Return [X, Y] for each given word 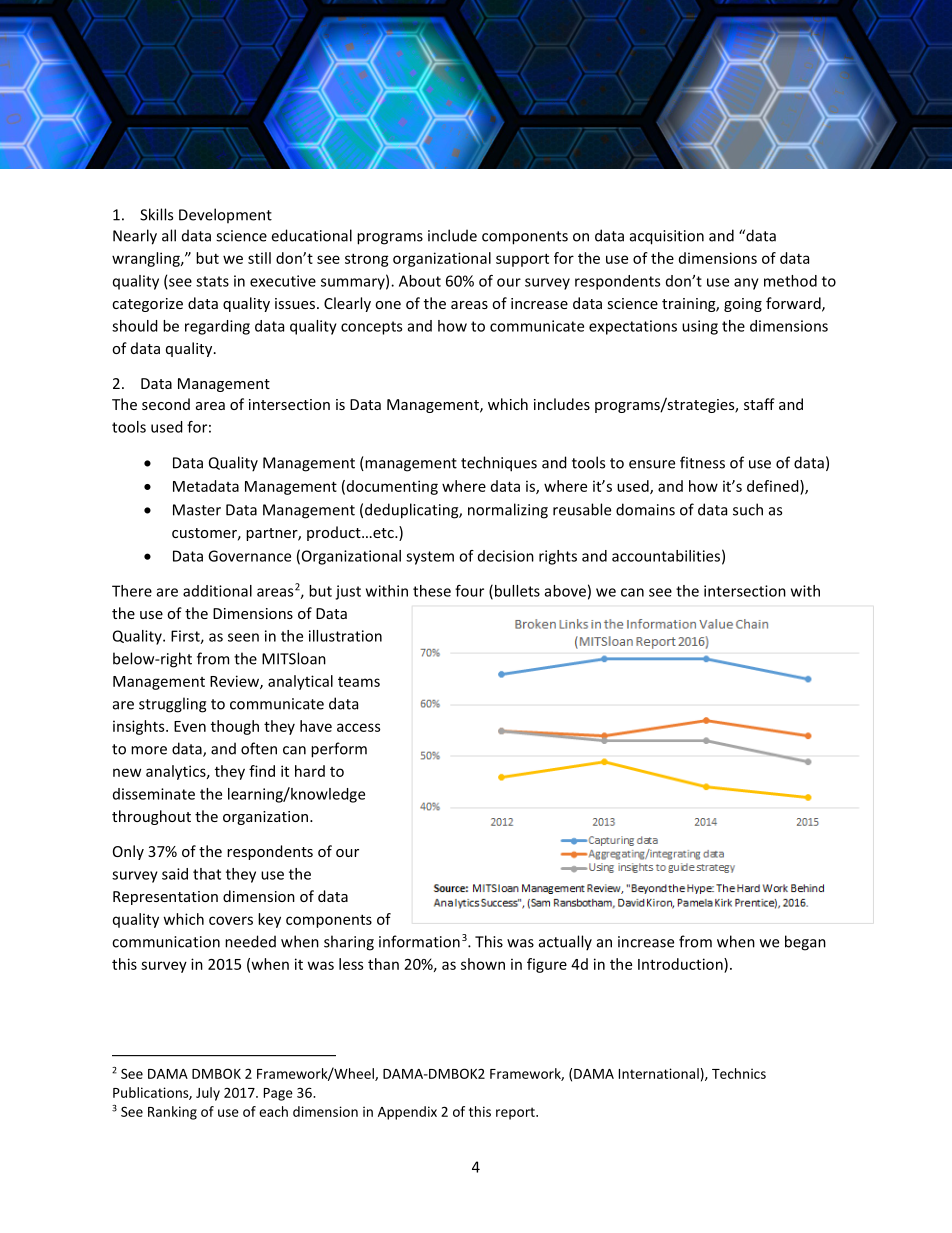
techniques [499, 464]
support [522, 260]
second [166, 404]
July [208, 1094]
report [516, 1113]
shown [483, 964]
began [805, 943]
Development [225, 215]
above [565, 591]
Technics [739, 1073]
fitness [702, 462]
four [469, 591]
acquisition [667, 237]
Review [235, 682]
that [207, 874]
